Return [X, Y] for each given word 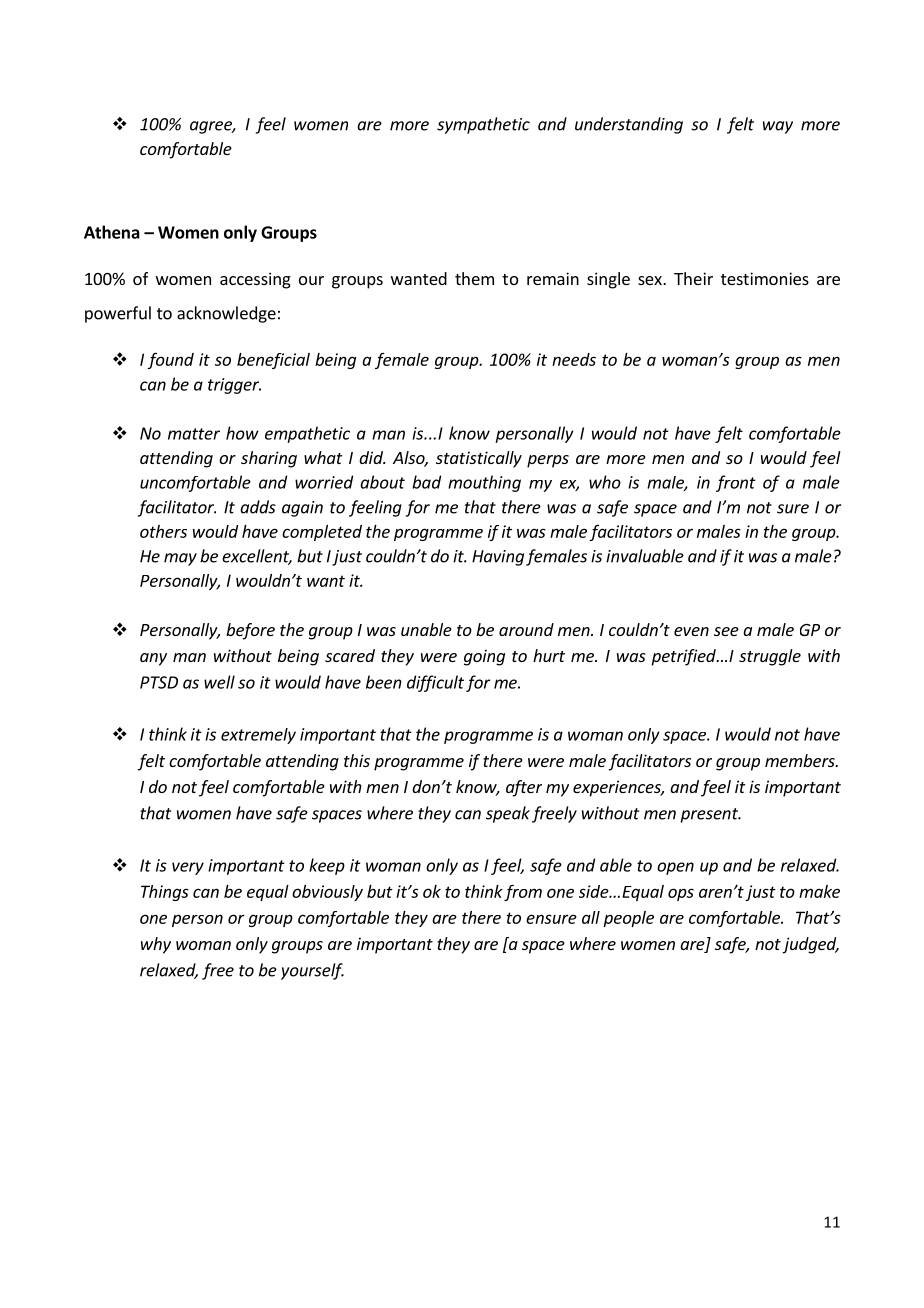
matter [194, 434]
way [778, 127]
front [736, 483]
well [219, 682]
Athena [112, 232]
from [523, 892]
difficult [435, 683]
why [156, 945]
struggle [770, 657]
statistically [479, 459]
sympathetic [483, 125]
